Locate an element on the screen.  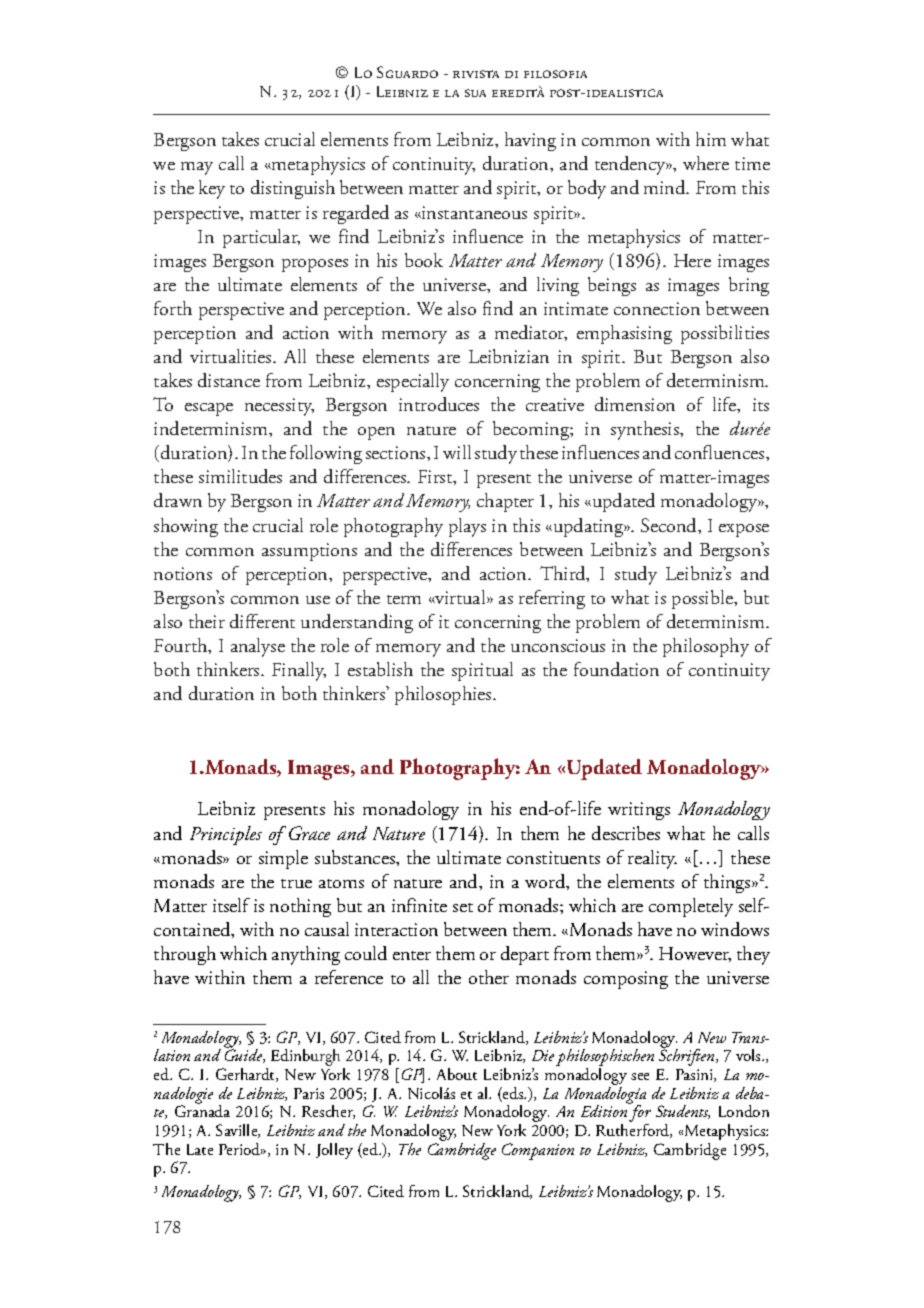
synthesis is located at coordinates (646, 430).
